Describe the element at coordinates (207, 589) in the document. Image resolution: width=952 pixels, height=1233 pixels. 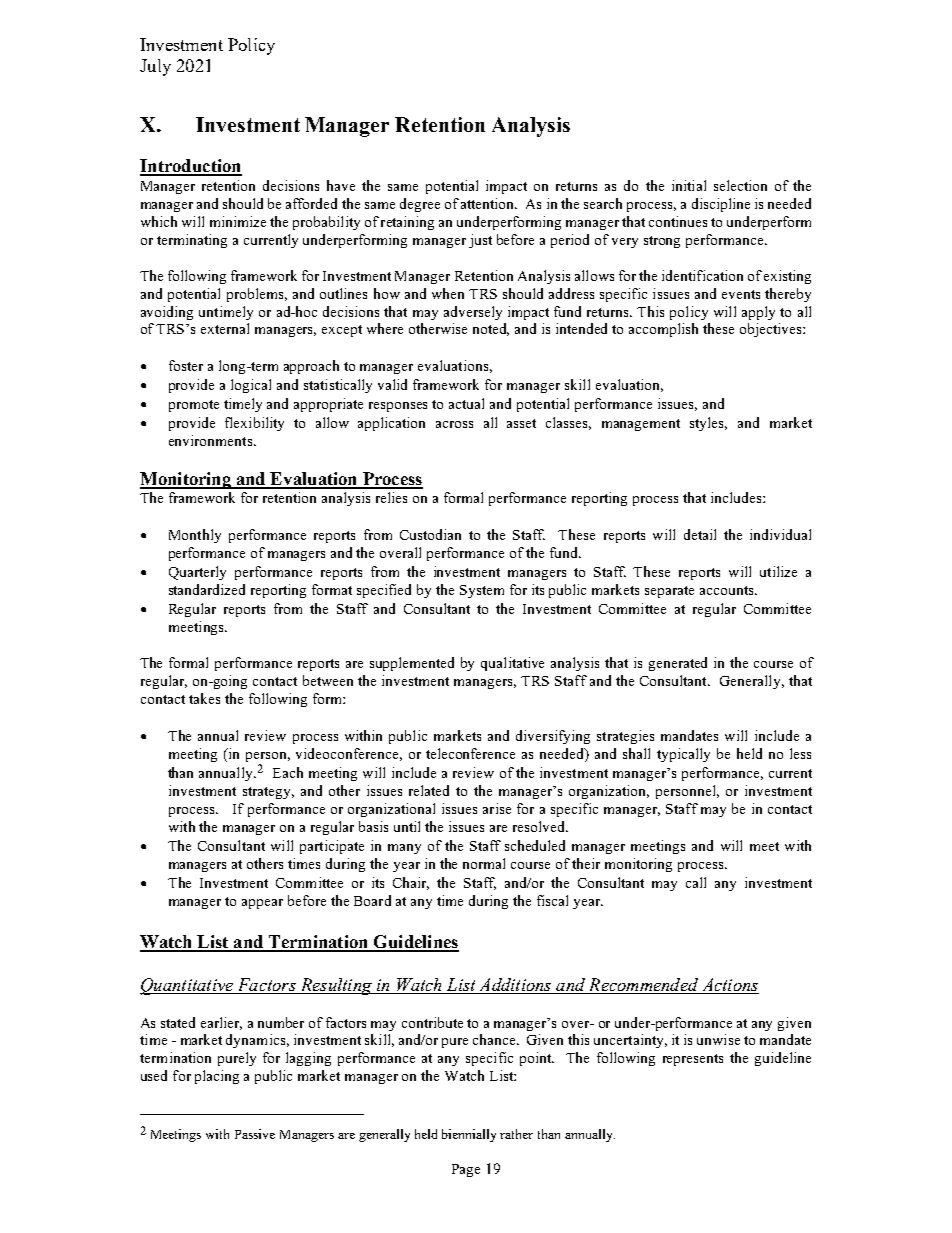
I see `standardized` at that location.
